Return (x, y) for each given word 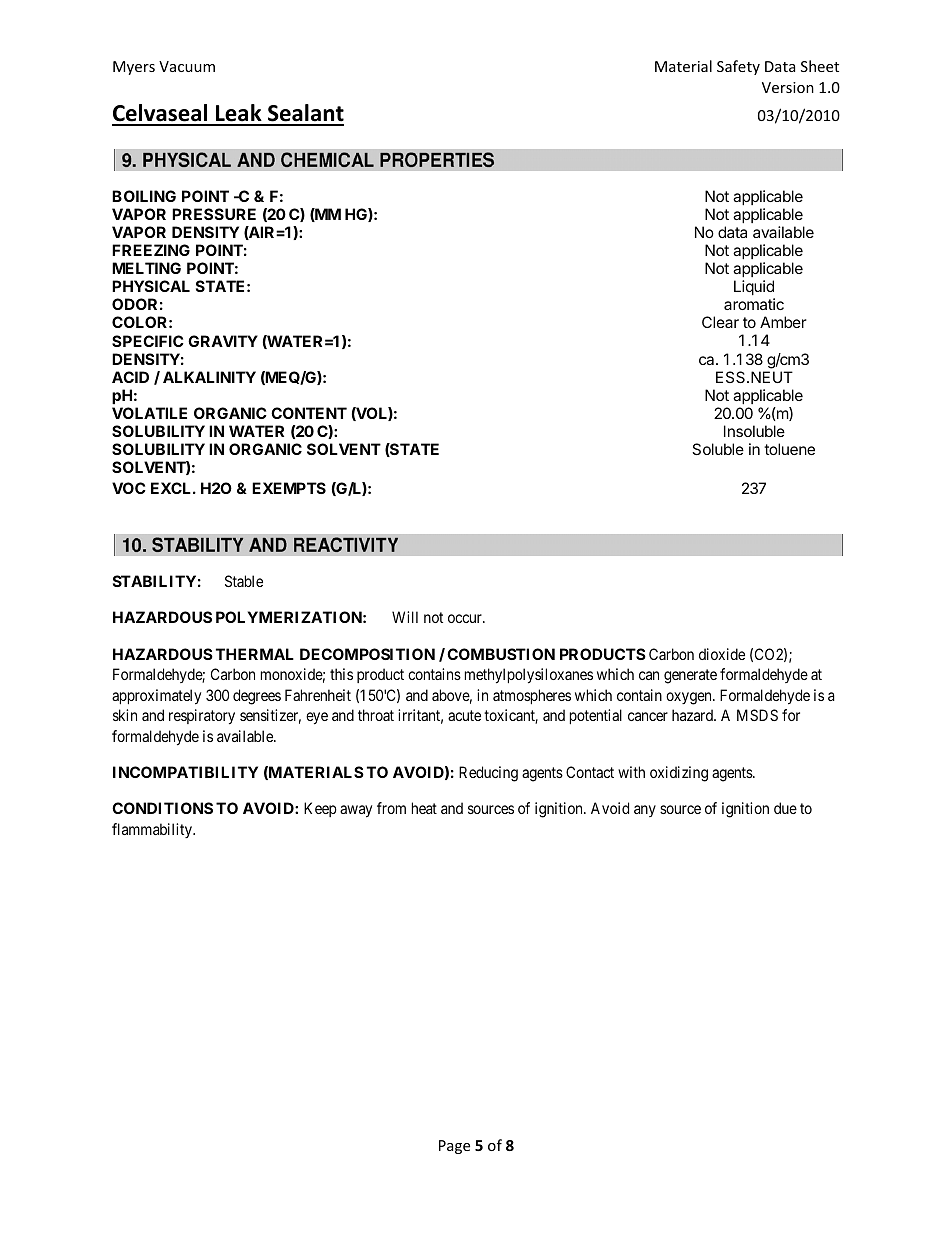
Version (788, 87)
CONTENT (309, 413)
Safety (738, 67)
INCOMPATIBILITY (185, 772)
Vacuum (187, 66)
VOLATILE (149, 413)
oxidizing (679, 774)
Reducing (488, 774)
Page (454, 1147)
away (356, 811)
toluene (789, 449)
